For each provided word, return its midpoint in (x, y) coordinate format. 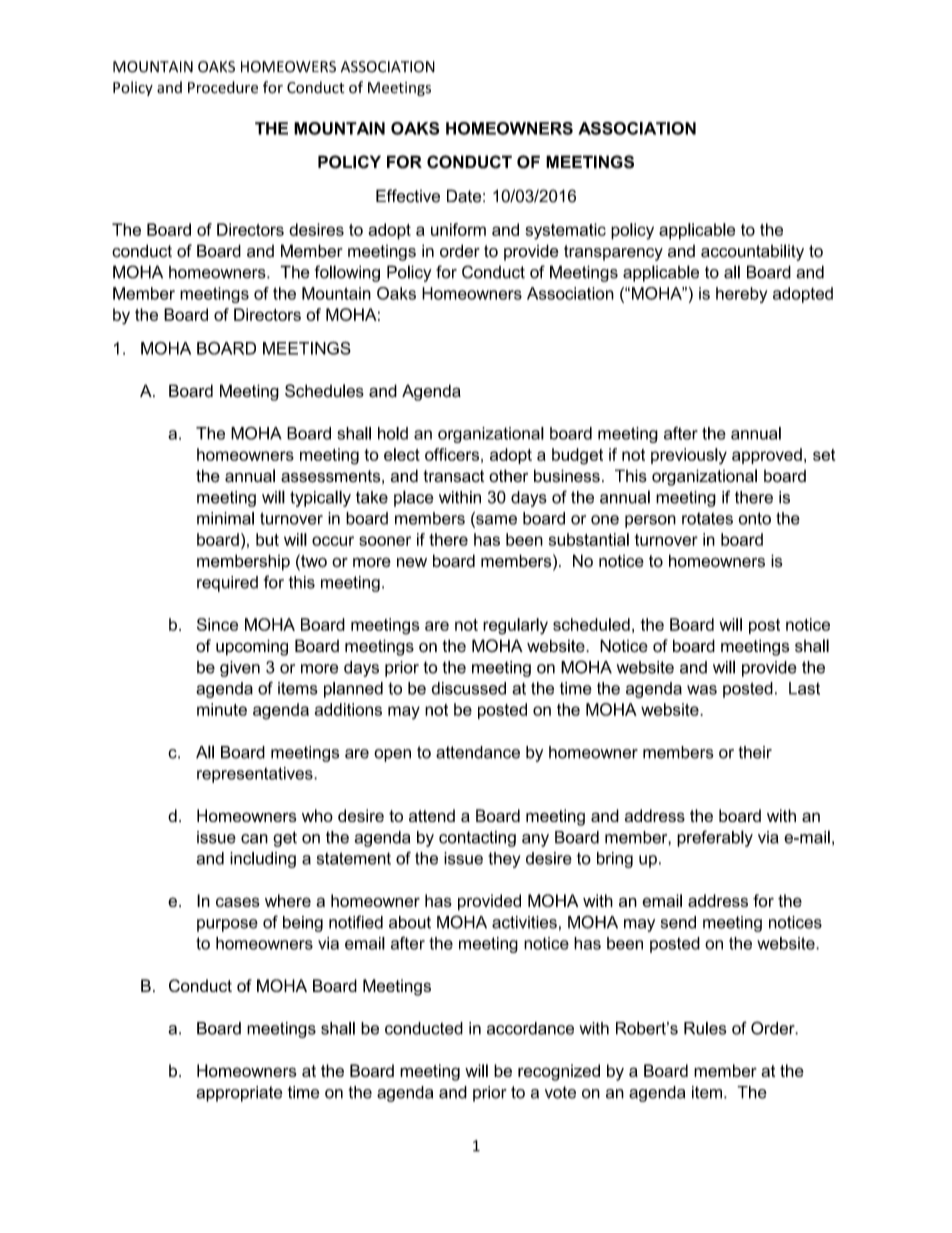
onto (755, 518)
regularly (515, 626)
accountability (752, 252)
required (227, 584)
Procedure (223, 87)
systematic (565, 231)
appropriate (239, 1094)
